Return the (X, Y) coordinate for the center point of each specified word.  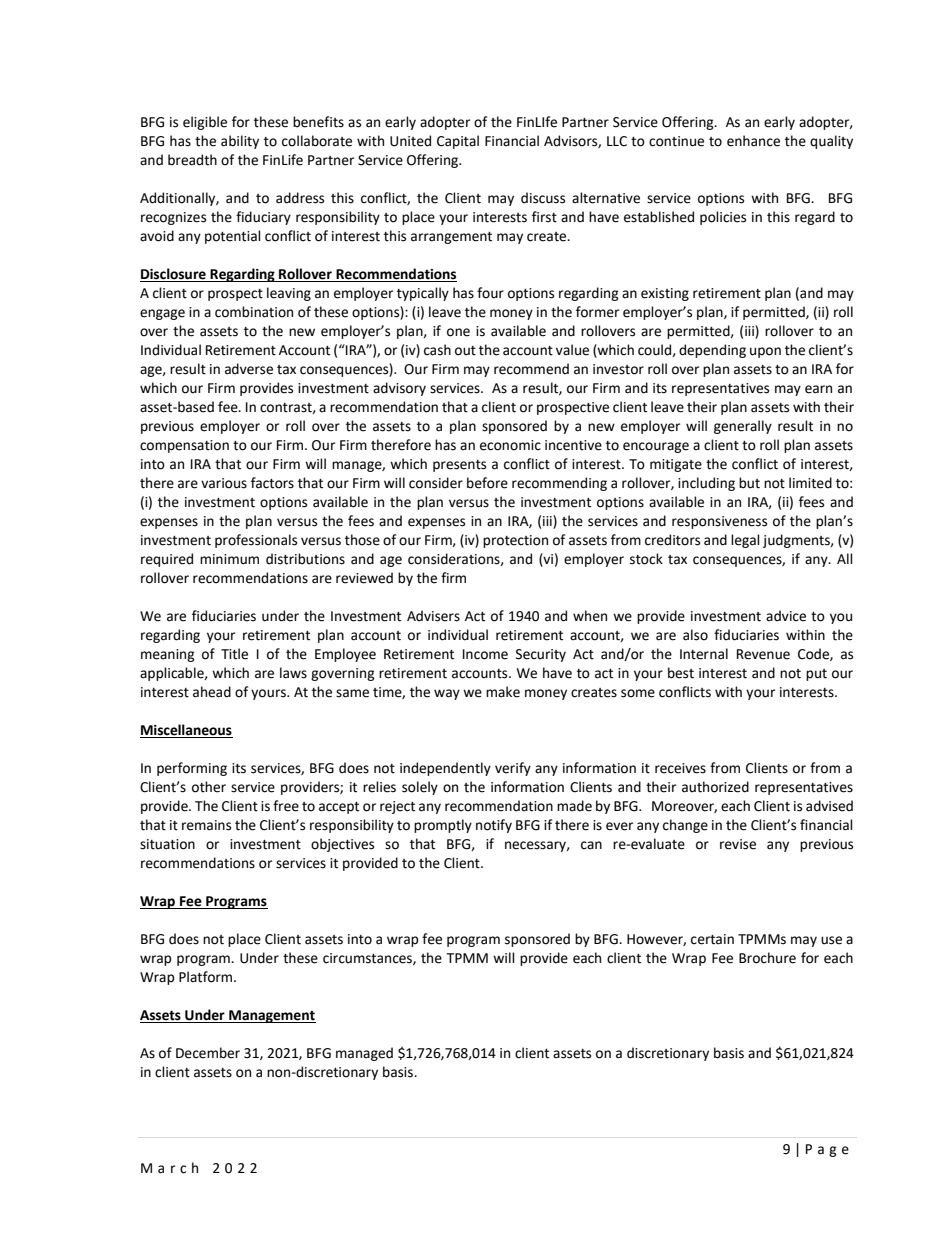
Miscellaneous (186, 731)
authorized (715, 787)
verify (513, 769)
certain (712, 939)
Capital (458, 142)
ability (240, 142)
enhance (753, 141)
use (831, 940)
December (208, 1053)
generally (743, 427)
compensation (184, 446)
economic (510, 445)
